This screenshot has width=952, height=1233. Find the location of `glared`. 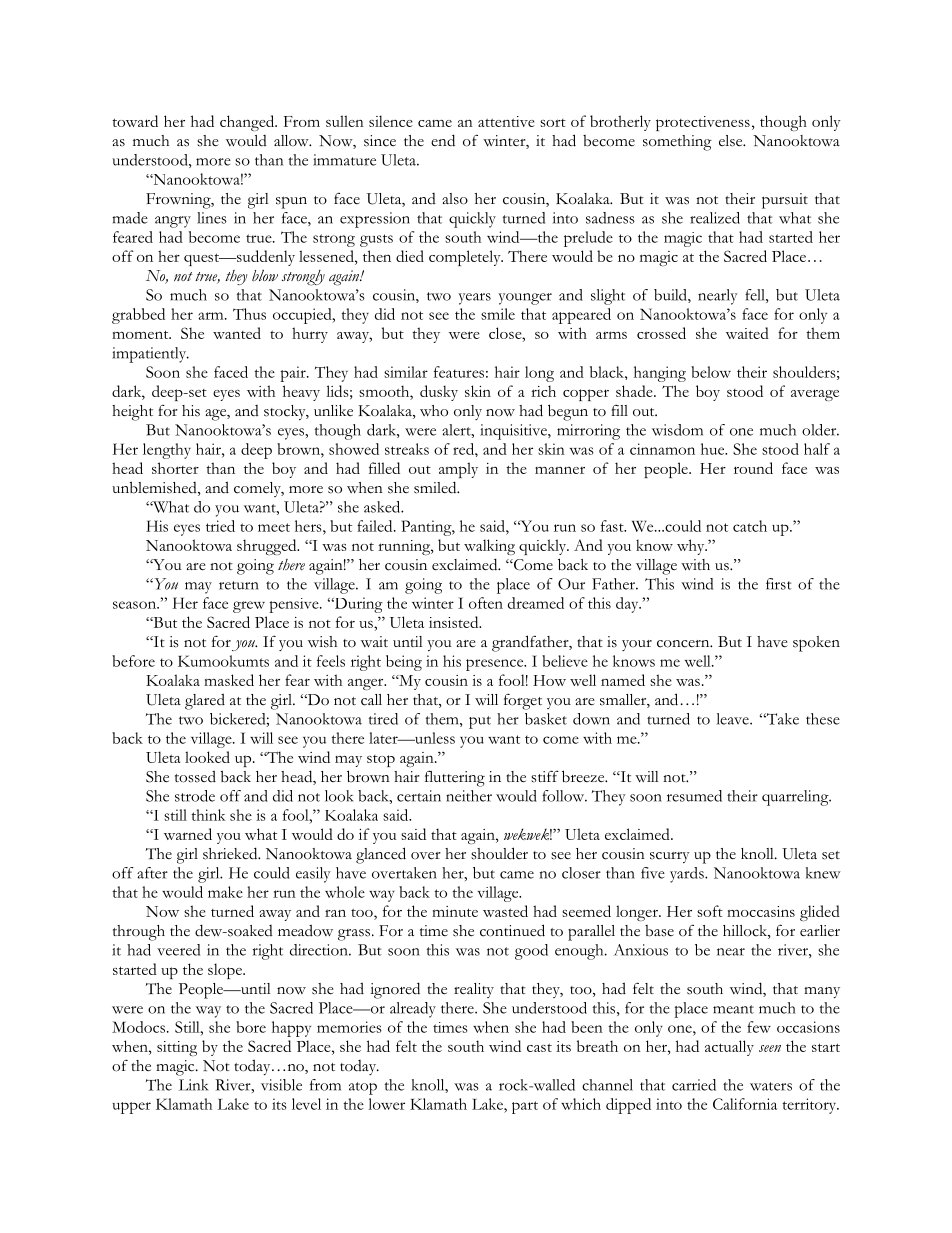

glared is located at coordinates (205, 701).
